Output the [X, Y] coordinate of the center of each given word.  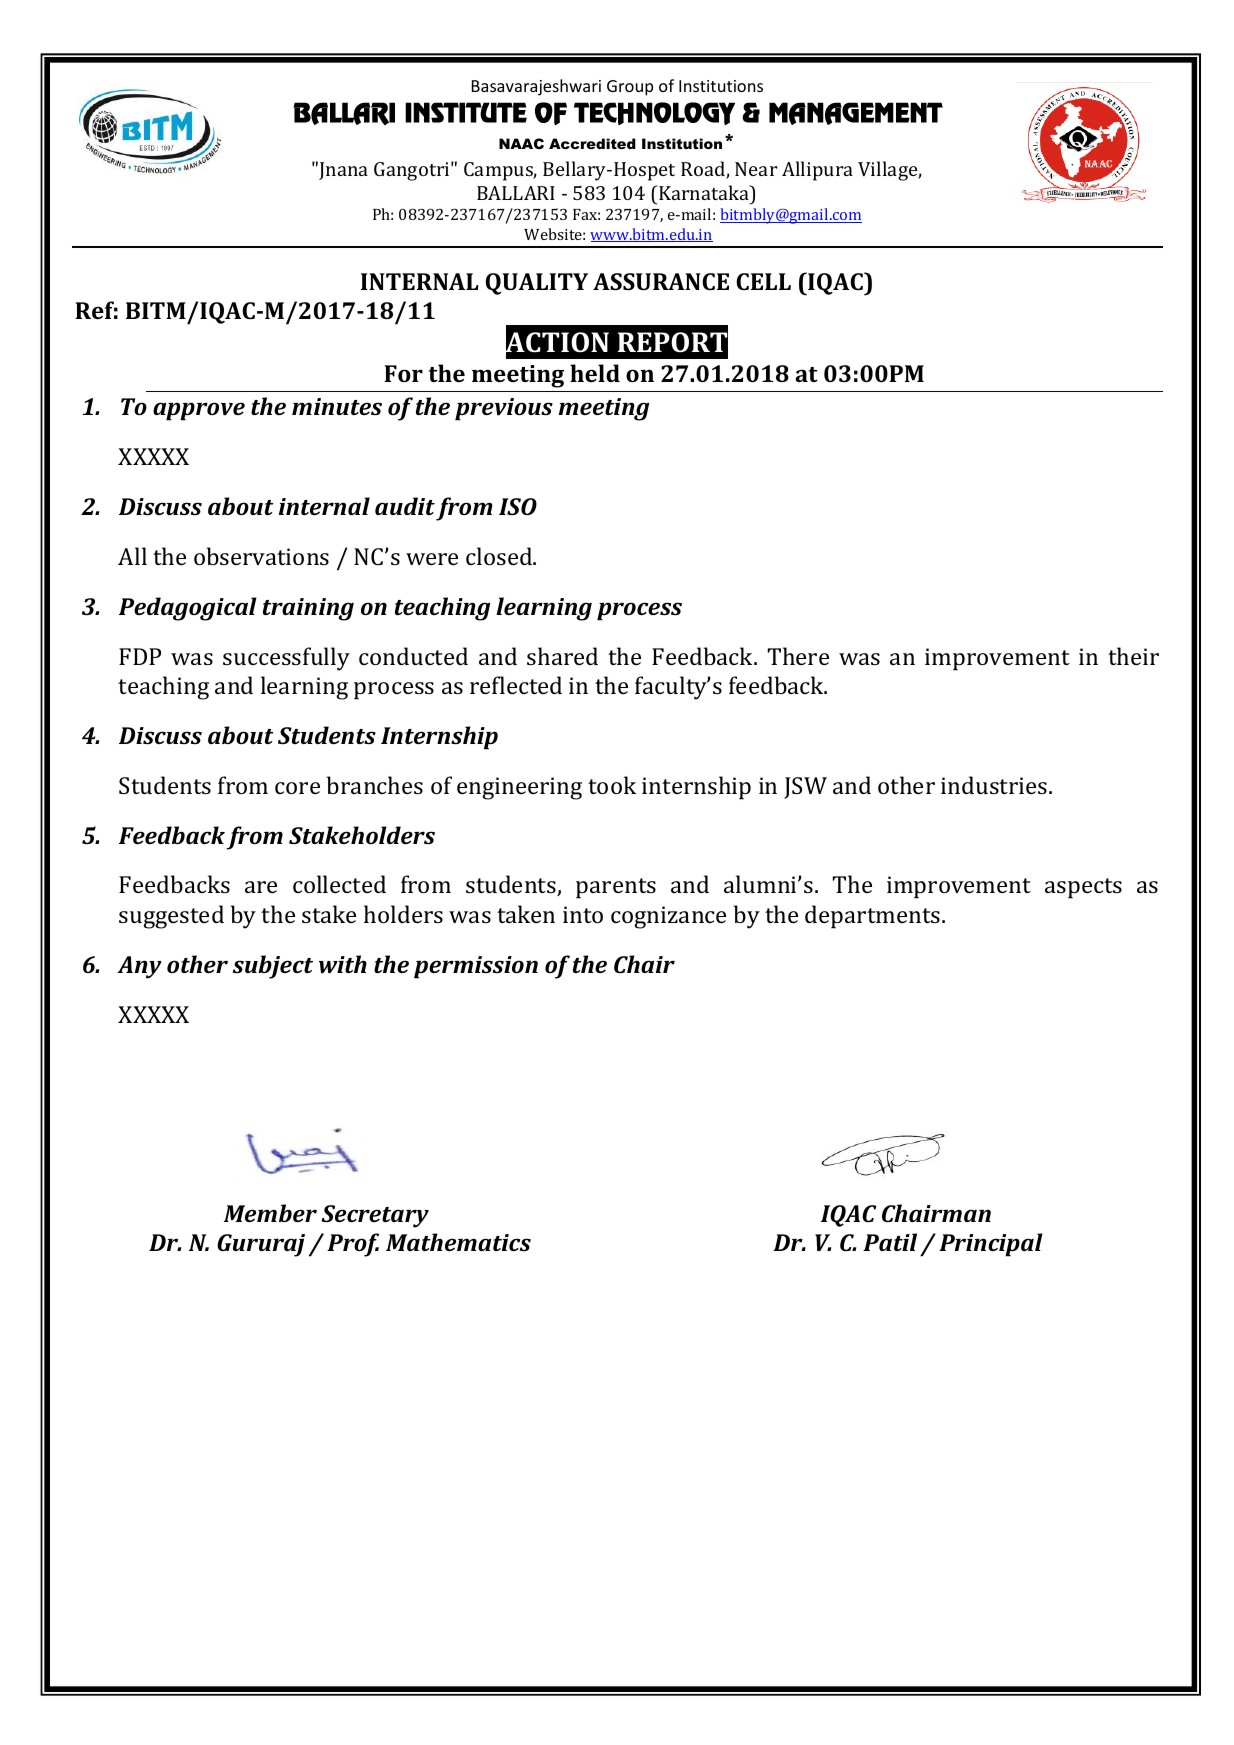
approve [199, 411]
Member [270, 1213]
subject [273, 967]
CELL [763, 281]
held [595, 373]
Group [630, 88]
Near [756, 169]
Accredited [592, 143]
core [297, 788]
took [612, 785]
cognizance [668, 917]
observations [261, 556]
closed [500, 556]
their [1133, 656]
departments [874, 917]
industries [994, 785]
